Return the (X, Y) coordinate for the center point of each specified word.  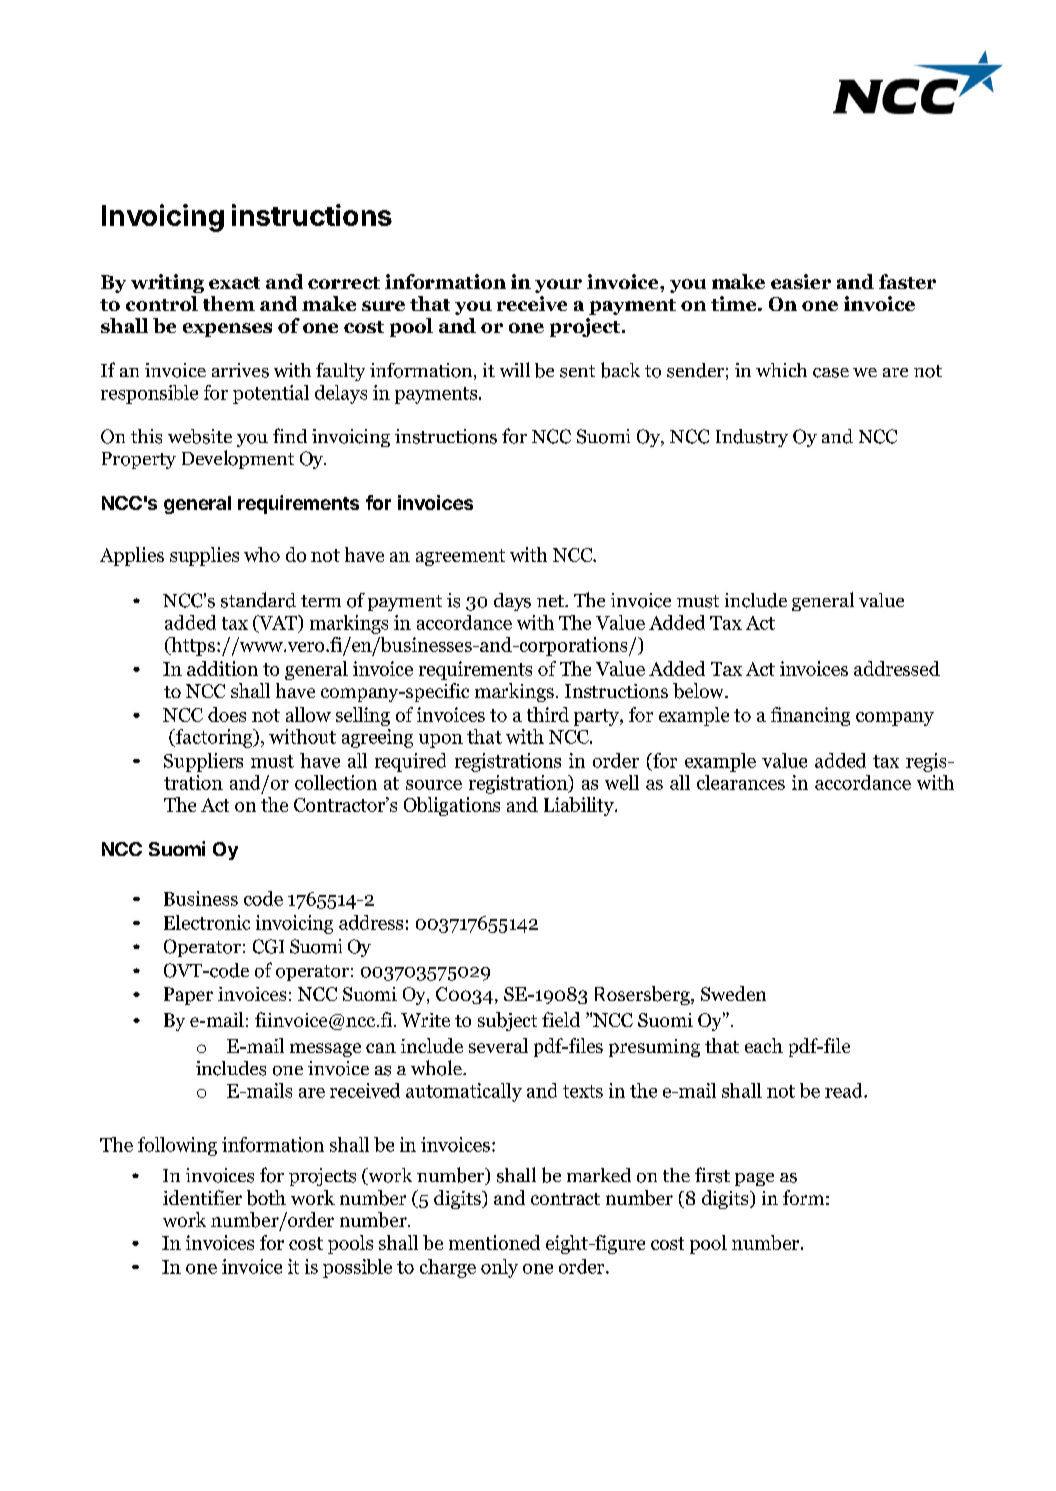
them (229, 303)
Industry (752, 438)
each (764, 1045)
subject (507, 1021)
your (558, 286)
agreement (460, 557)
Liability (580, 806)
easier (801, 281)
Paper (188, 996)
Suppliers (203, 762)
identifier (202, 1197)
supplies (204, 556)
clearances (741, 782)
